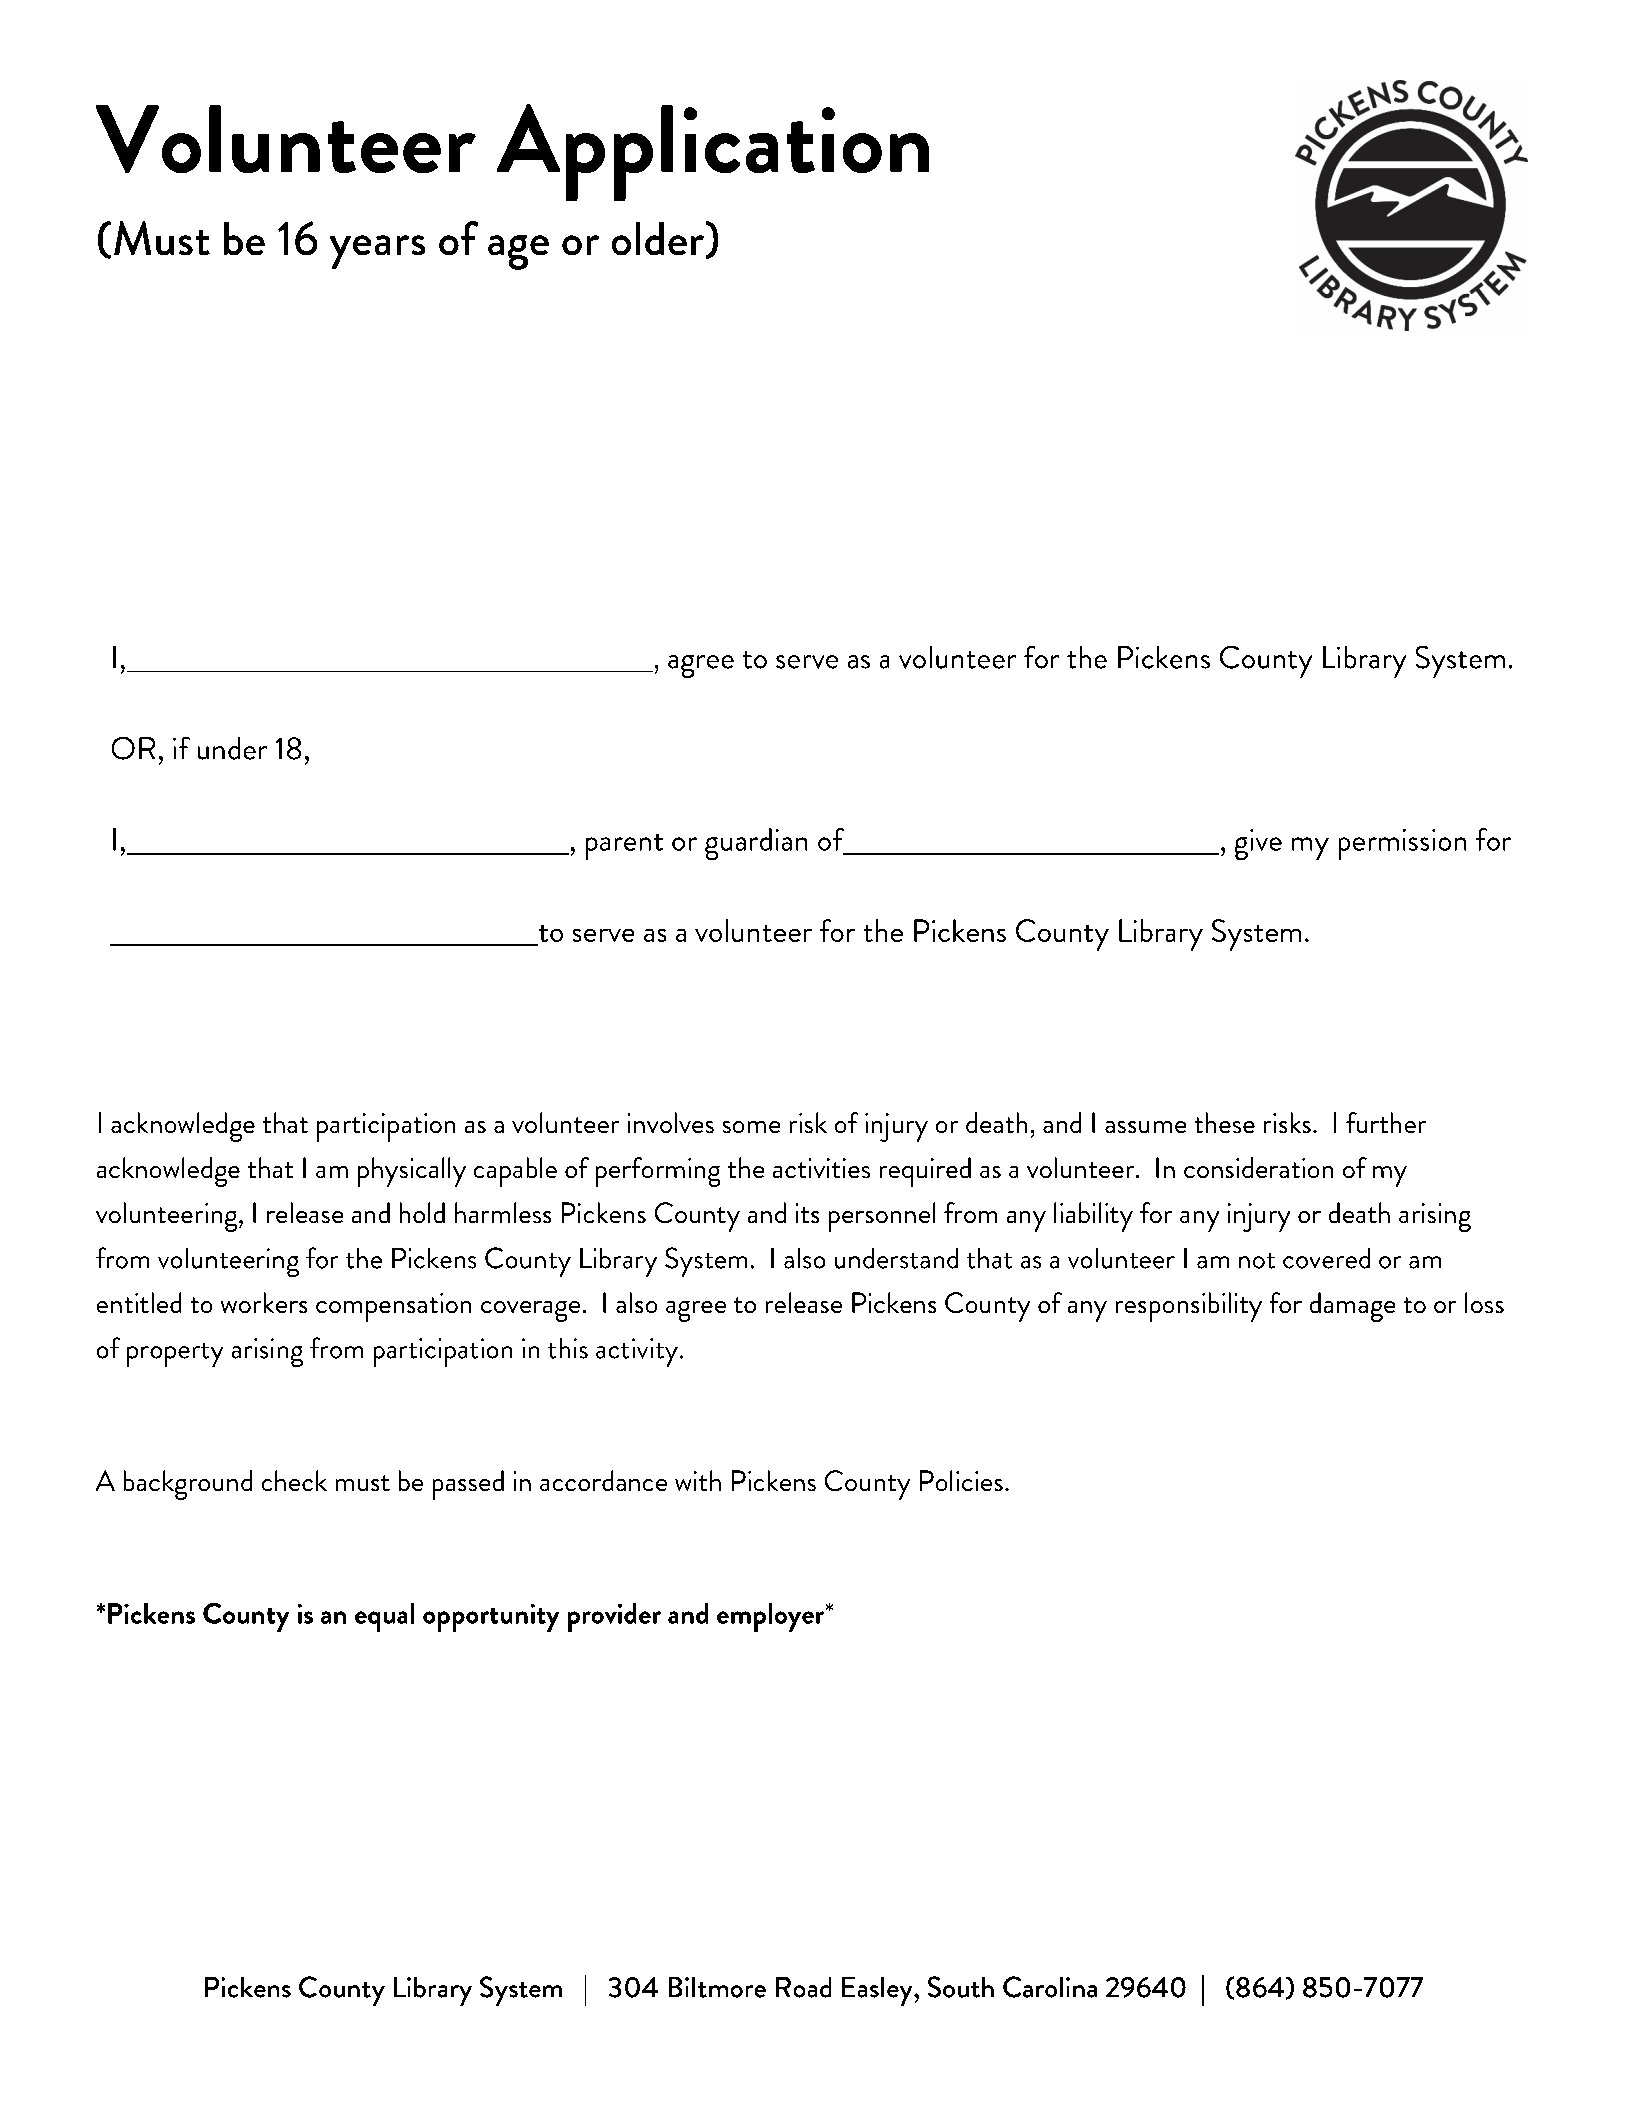 This screenshot has height=2104, width=1626. Describe the element at coordinates (751, 1127) in the screenshot. I see `some` at that location.
